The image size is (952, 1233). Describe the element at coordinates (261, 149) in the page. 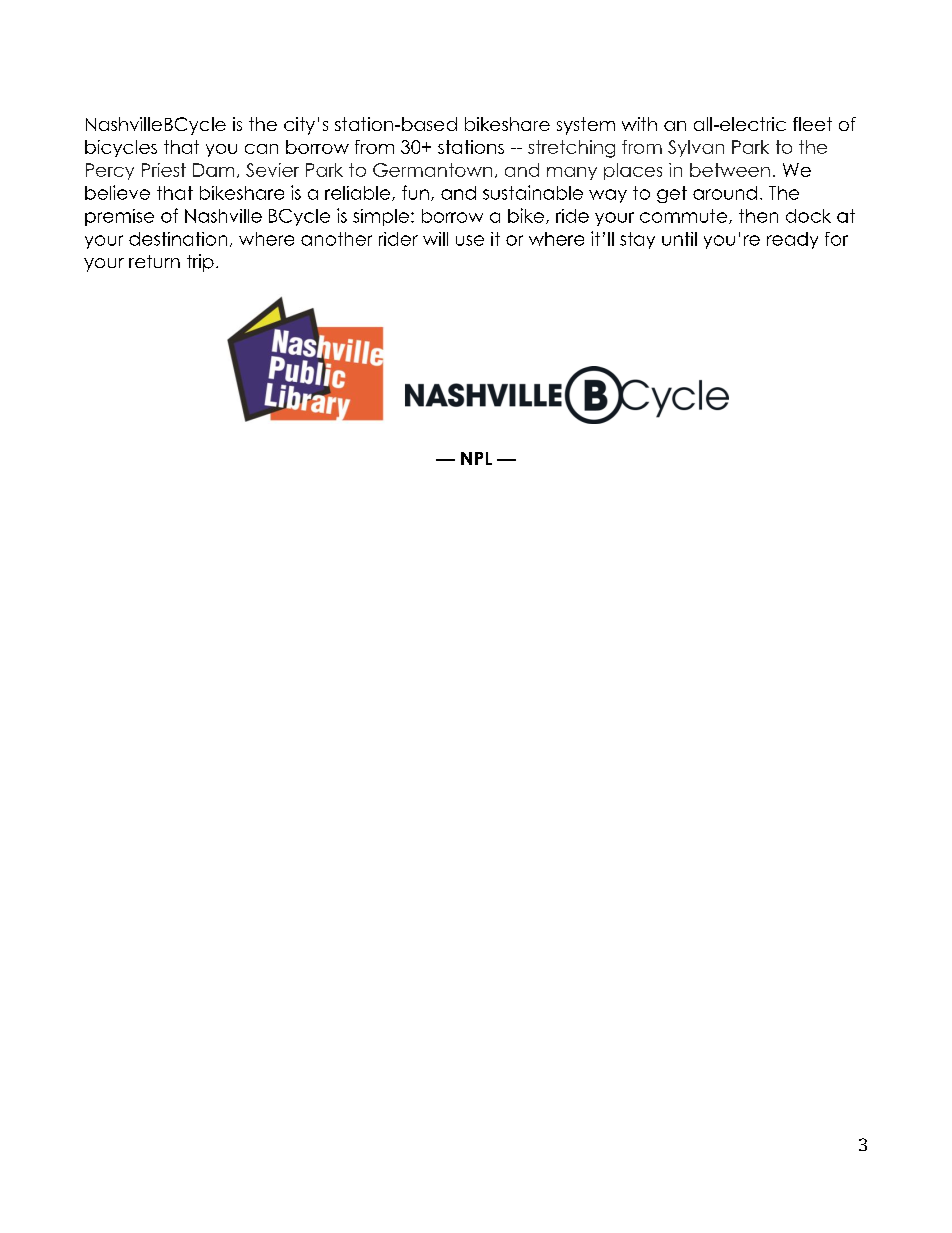

I see `can` at that location.
